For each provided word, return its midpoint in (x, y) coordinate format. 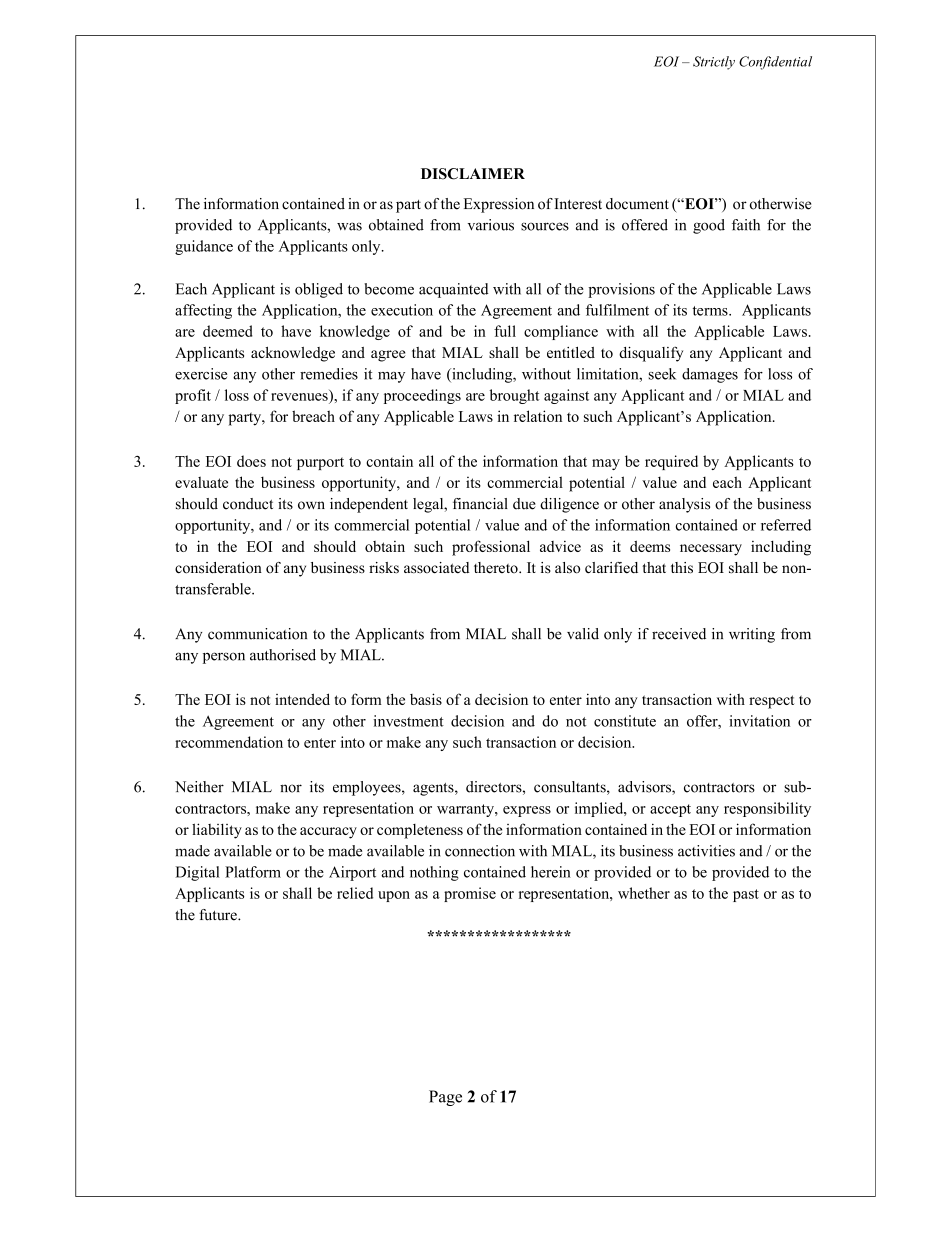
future (219, 915)
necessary (711, 550)
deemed (228, 331)
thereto (497, 568)
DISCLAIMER (473, 174)
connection (480, 851)
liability (217, 831)
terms (711, 311)
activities (706, 851)
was (349, 226)
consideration (218, 568)
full (505, 331)
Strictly (714, 63)
